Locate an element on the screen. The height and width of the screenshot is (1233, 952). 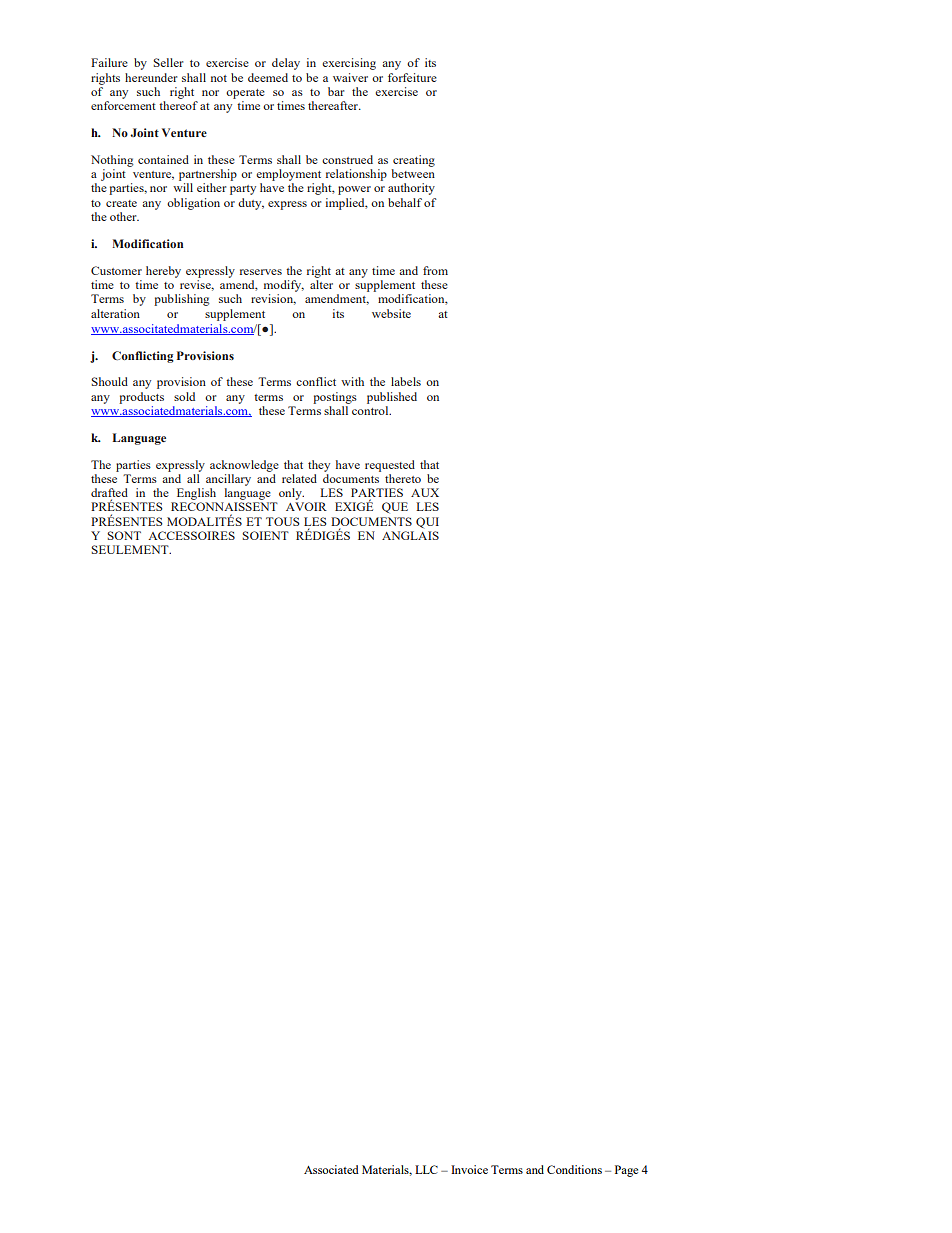
Conditions is located at coordinates (574, 1169).
